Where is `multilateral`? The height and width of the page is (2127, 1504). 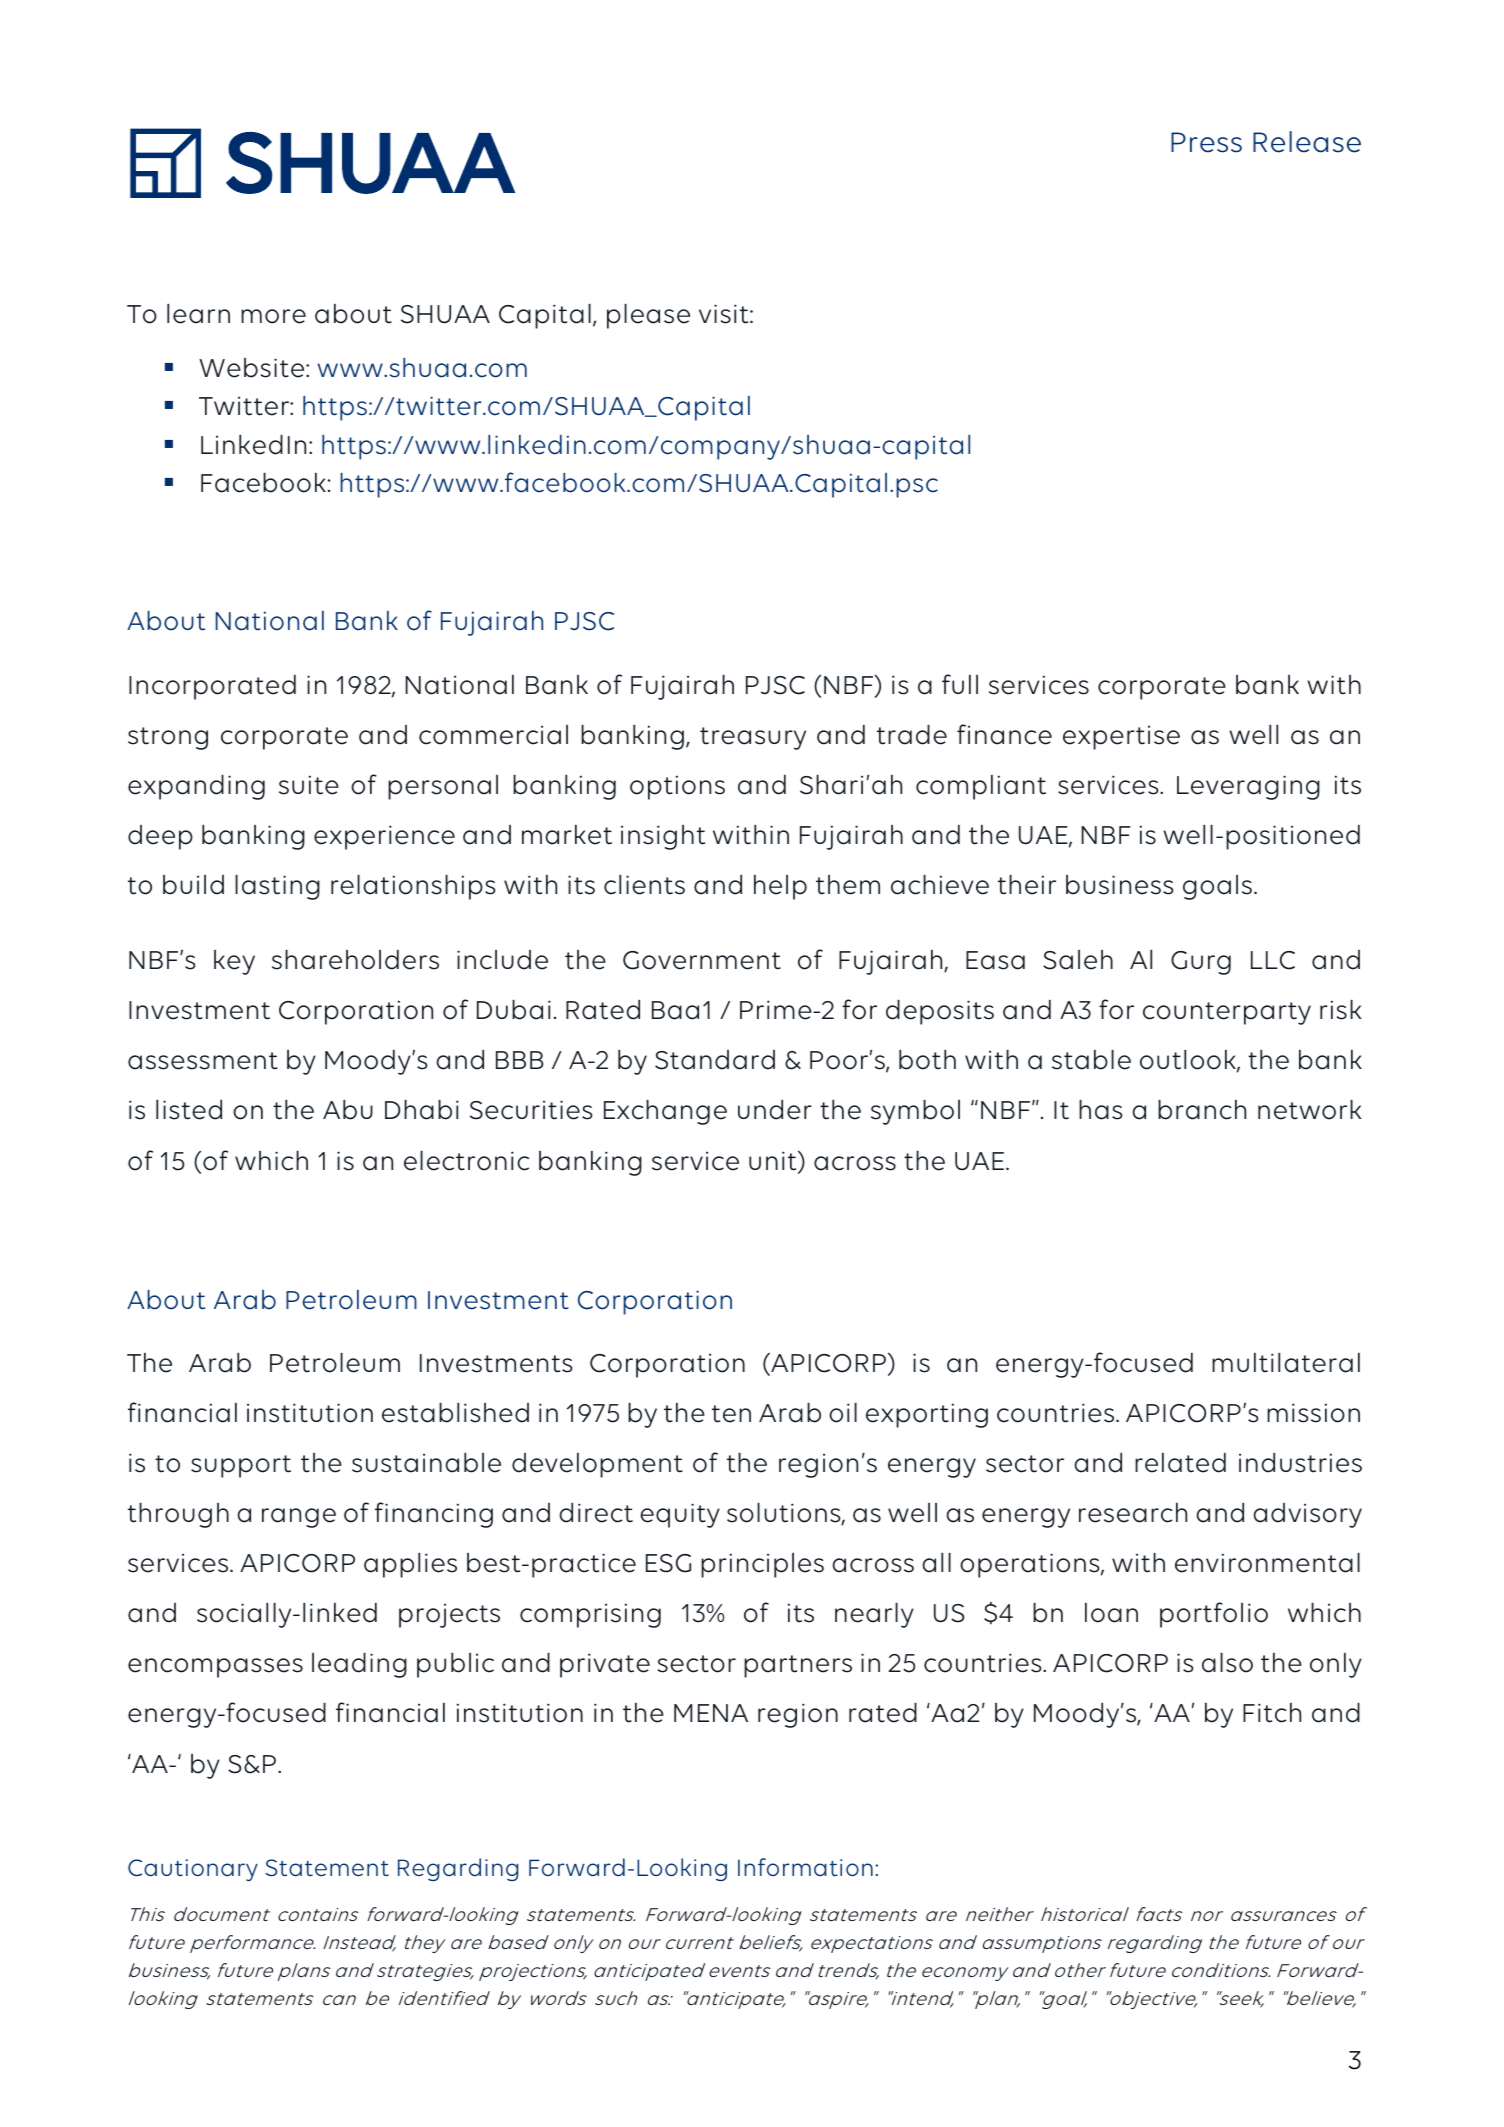
multilateral is located at coordinates (1286, 1363).
